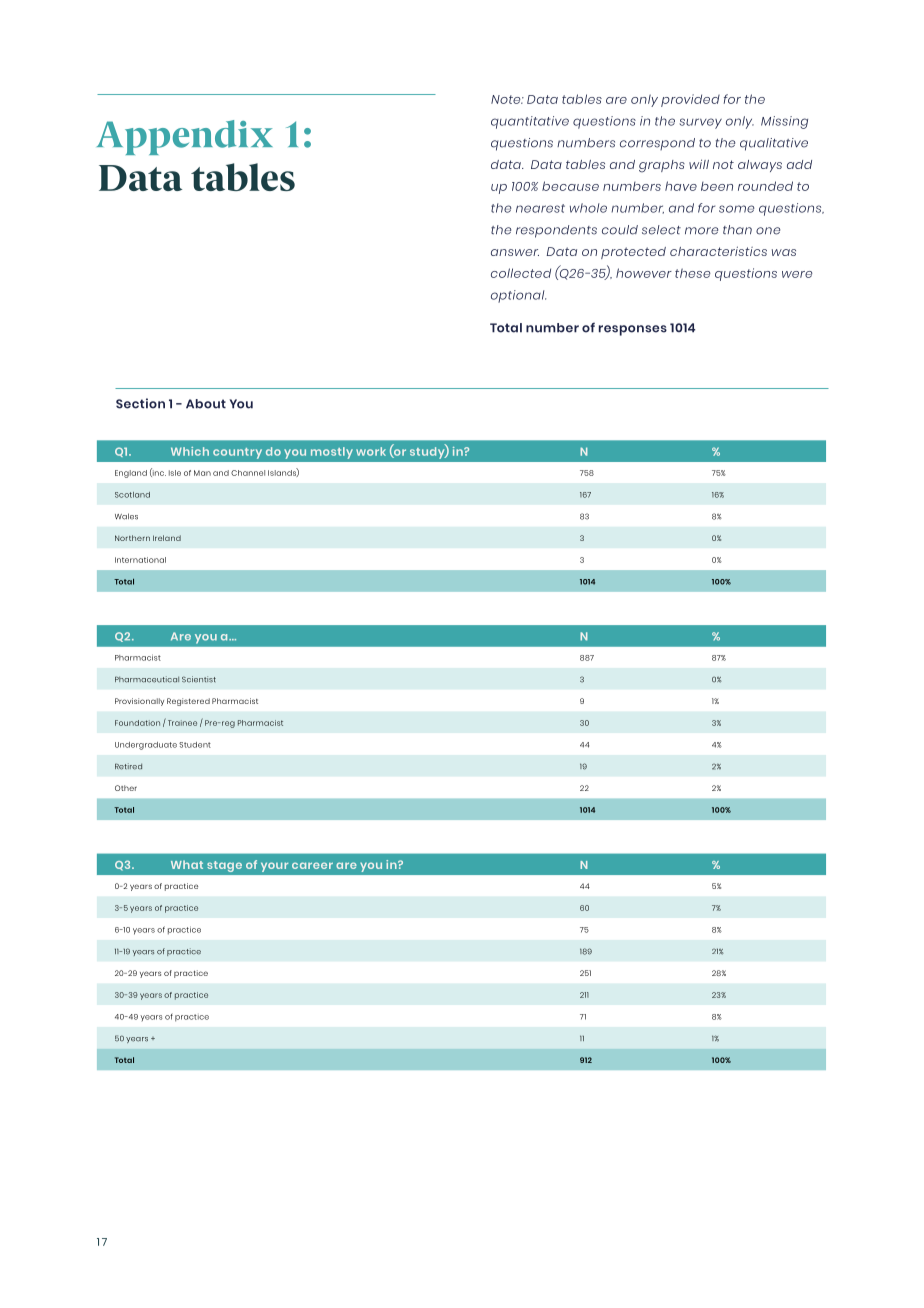  Describe the element at coordinates (185, 137) in the document. I see `Appendix` at that location.
